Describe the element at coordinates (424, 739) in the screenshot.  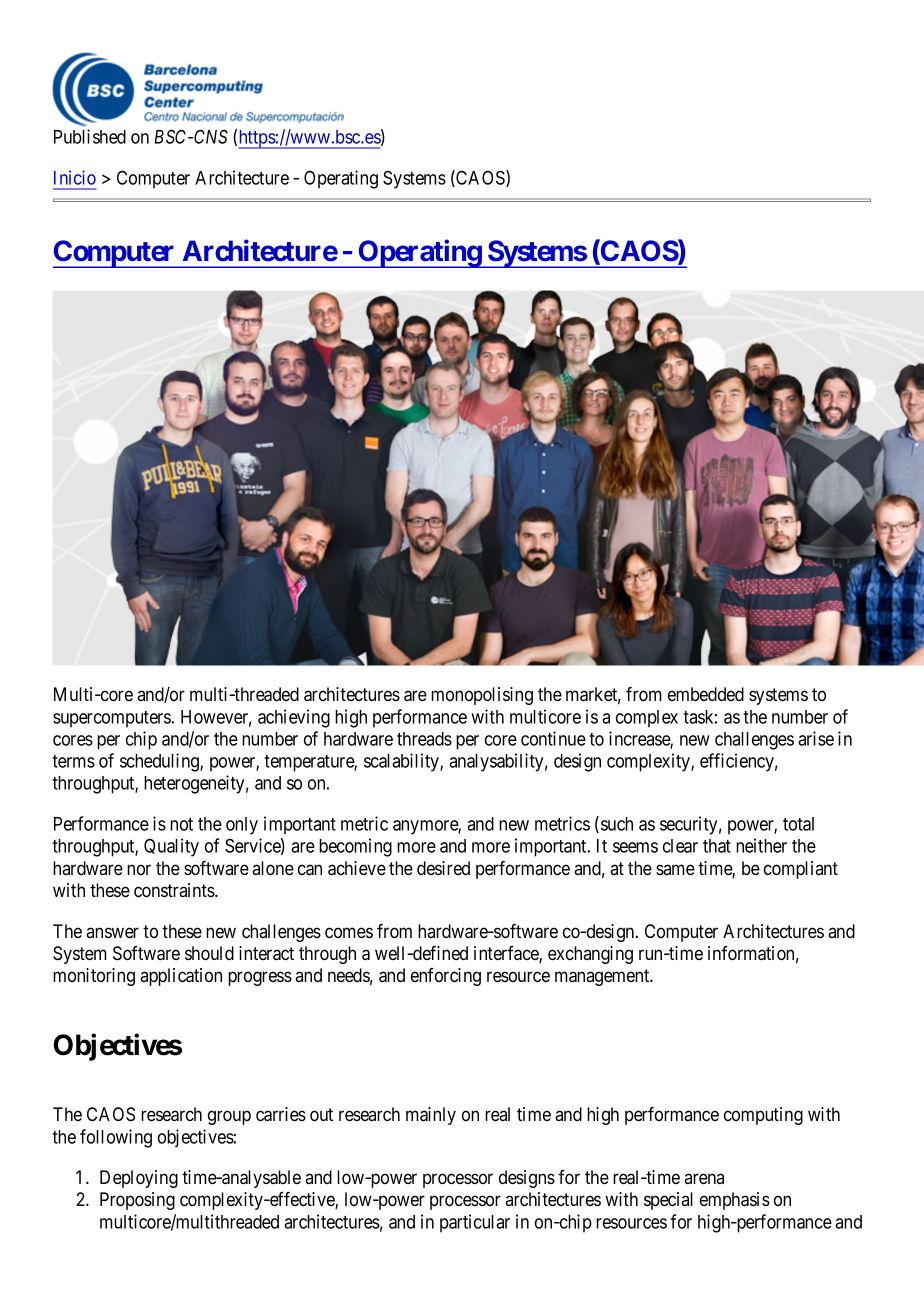
I see `threads` at that location.
